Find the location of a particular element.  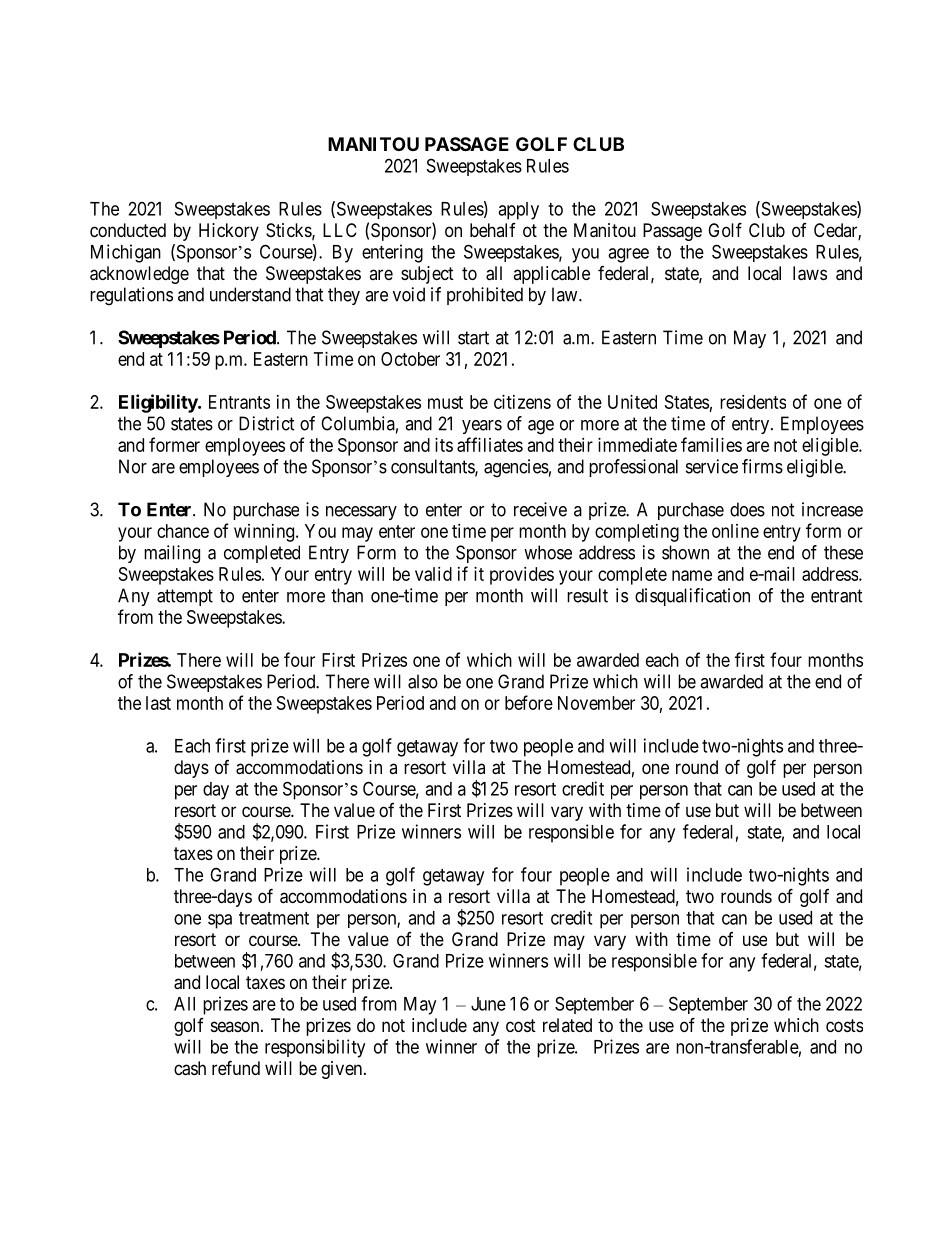

does is located at coordinates (747, 509).
